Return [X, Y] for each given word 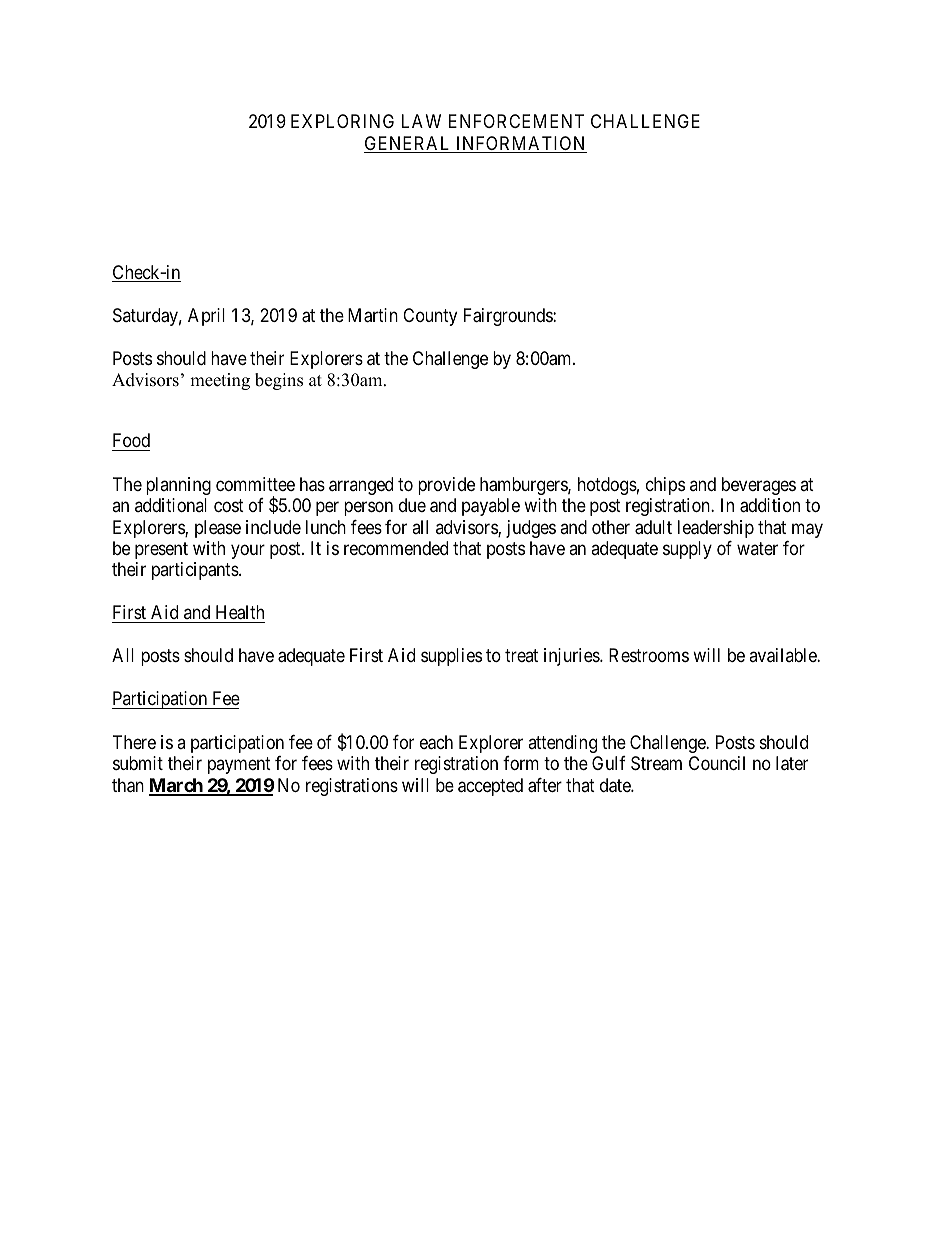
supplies [451, 657]
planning [178, 486]
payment [239, 766]
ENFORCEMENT [516, 121]
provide [446, 486]
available [783, 655]
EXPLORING [342, 121]
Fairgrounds [509, 317]
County [430, 317]
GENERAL [408, 144]
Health [240, 612]
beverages [759, 486]
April [206, 317]
